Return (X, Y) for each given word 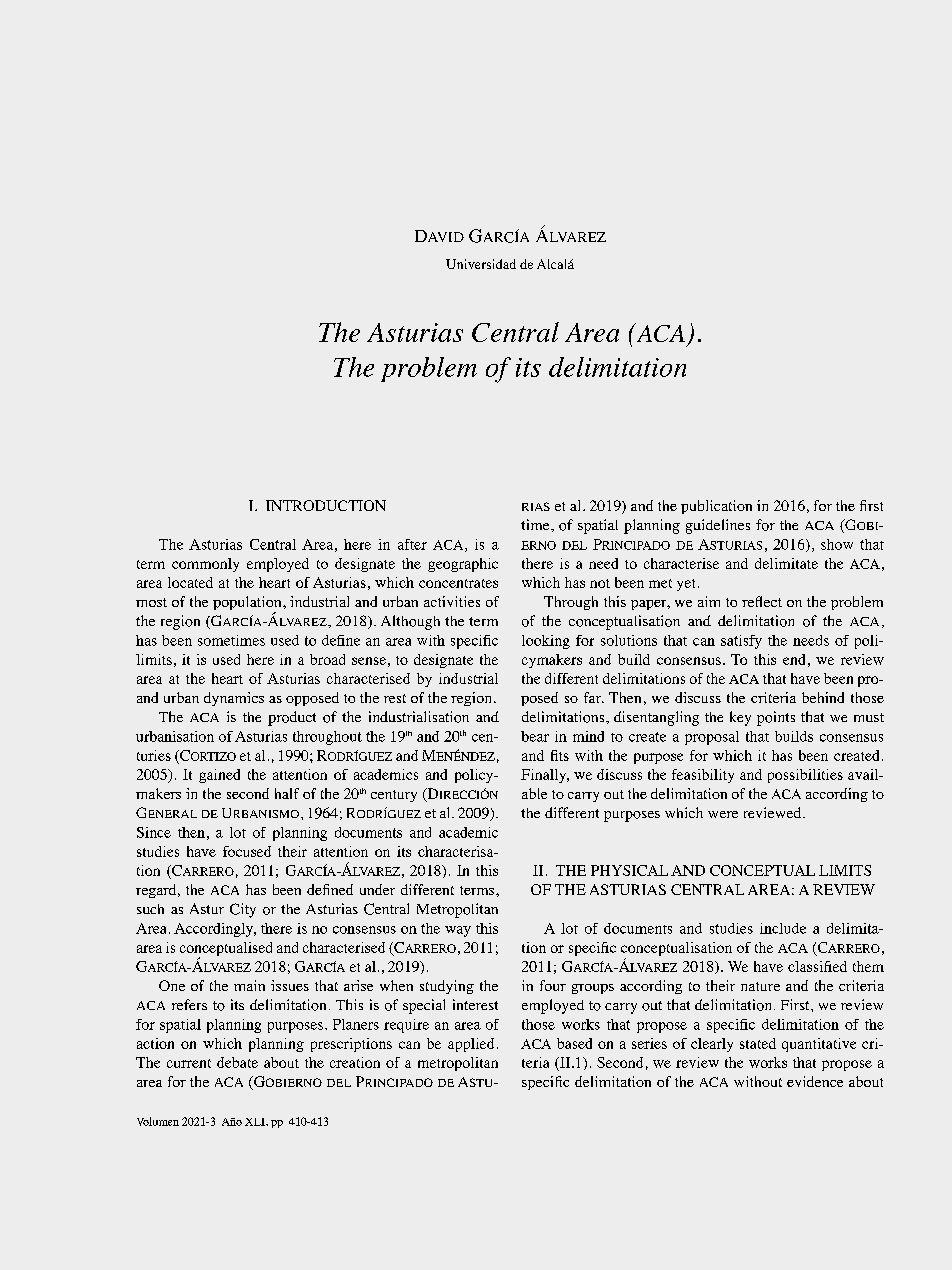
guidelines (718, 526)
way (458, 931)
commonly (205, 565)
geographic (463, 565)
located (190, 582)
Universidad (481, 264)
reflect (762, 601)
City (243, 910)
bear (535, 736)
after (412, 544)
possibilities (805, 776)
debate (237, 1062)
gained (219, 776)
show (837, 544)
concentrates (458, 583)
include (783, 928)
